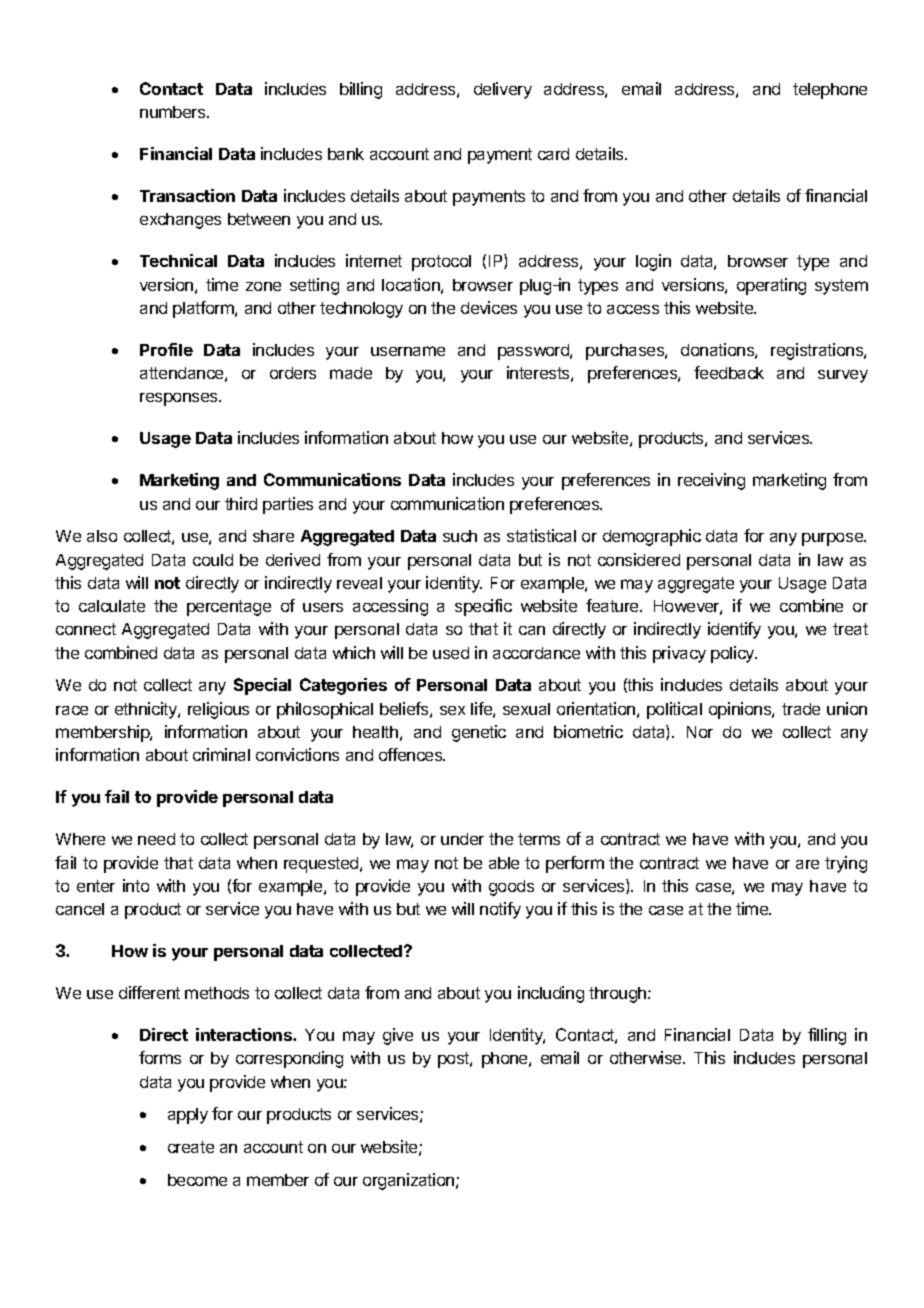 Image resolution: width=924 pixels, height=1308 pixels. Describe the element at coordinates (553, 154) in the page. I see `card` at that location.
